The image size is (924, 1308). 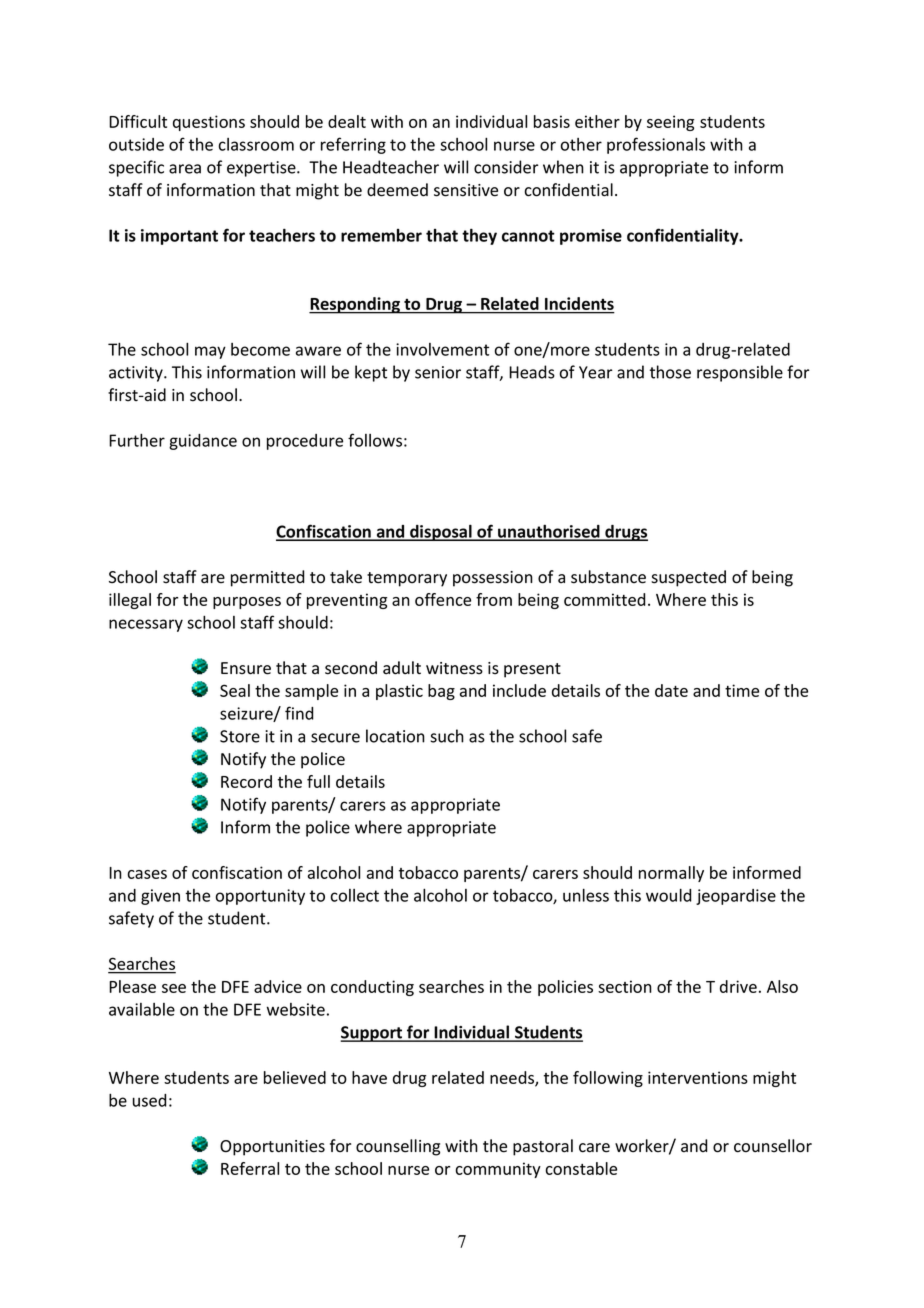 What do you see at coordinates (736, 897) in the page?
I see `jeopardise` at bounding box center [736, 897].
